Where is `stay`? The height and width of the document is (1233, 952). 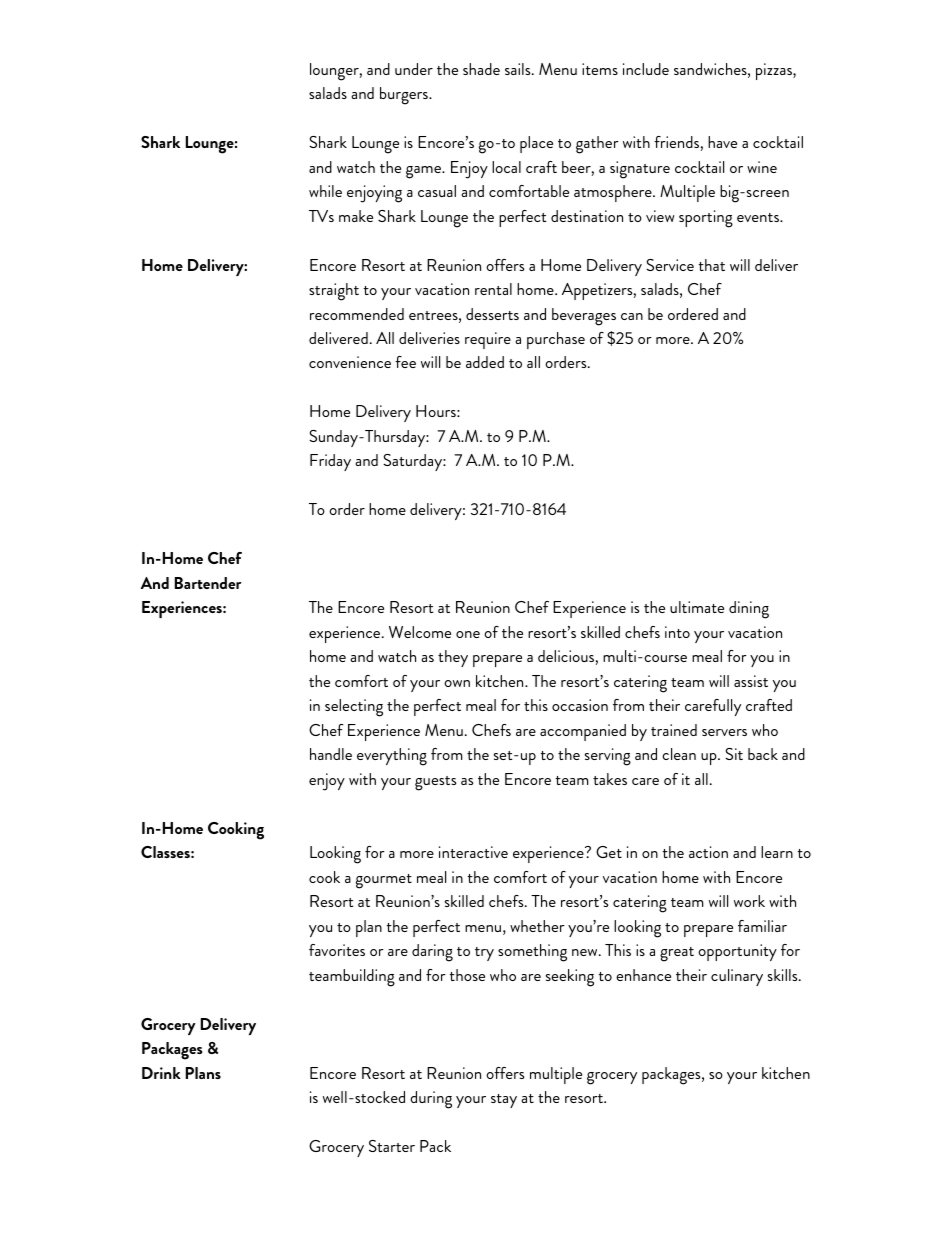
stay is located at coordinates (504, 1101).
